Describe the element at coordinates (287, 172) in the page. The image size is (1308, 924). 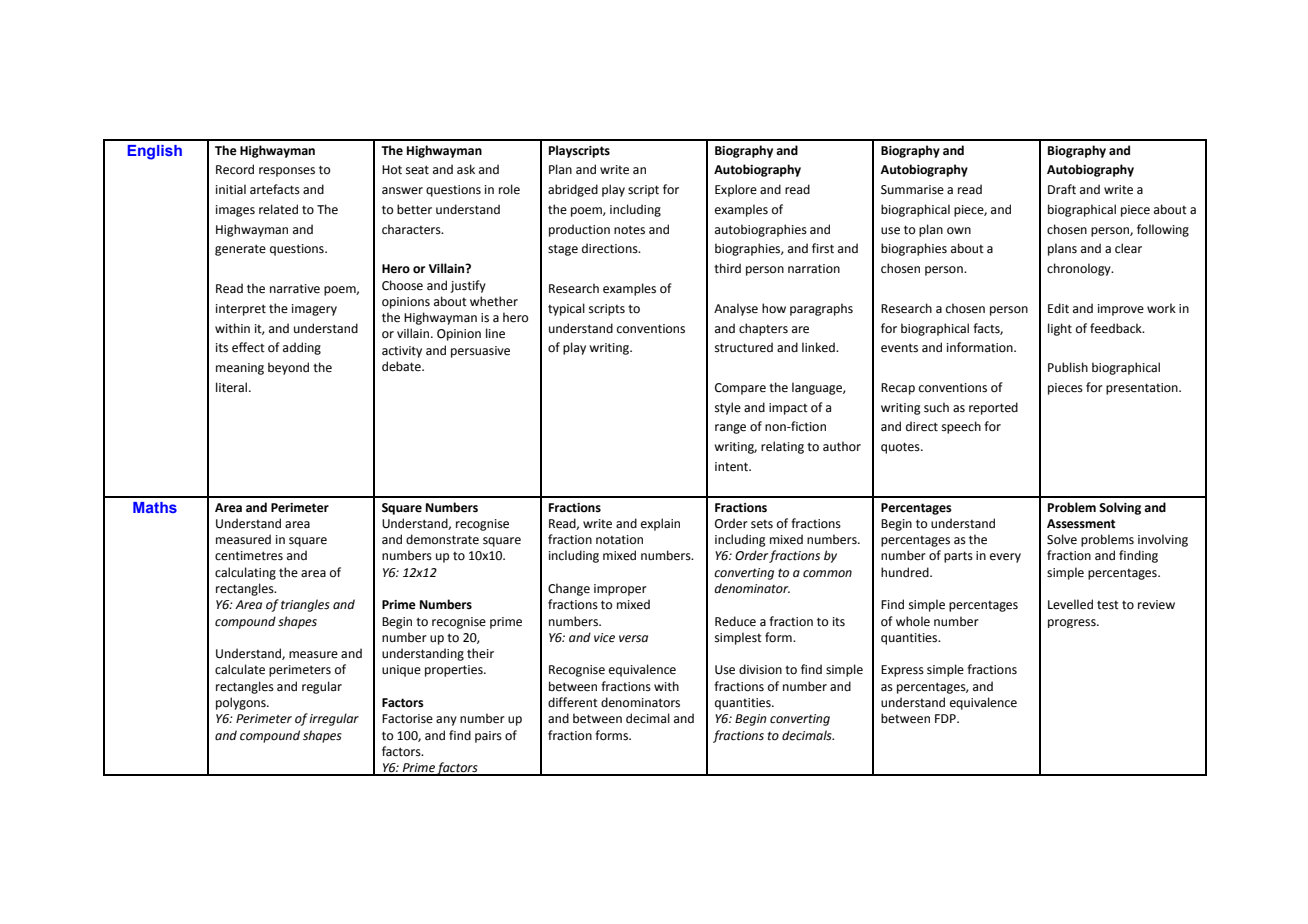
I see `responses` at that location.
